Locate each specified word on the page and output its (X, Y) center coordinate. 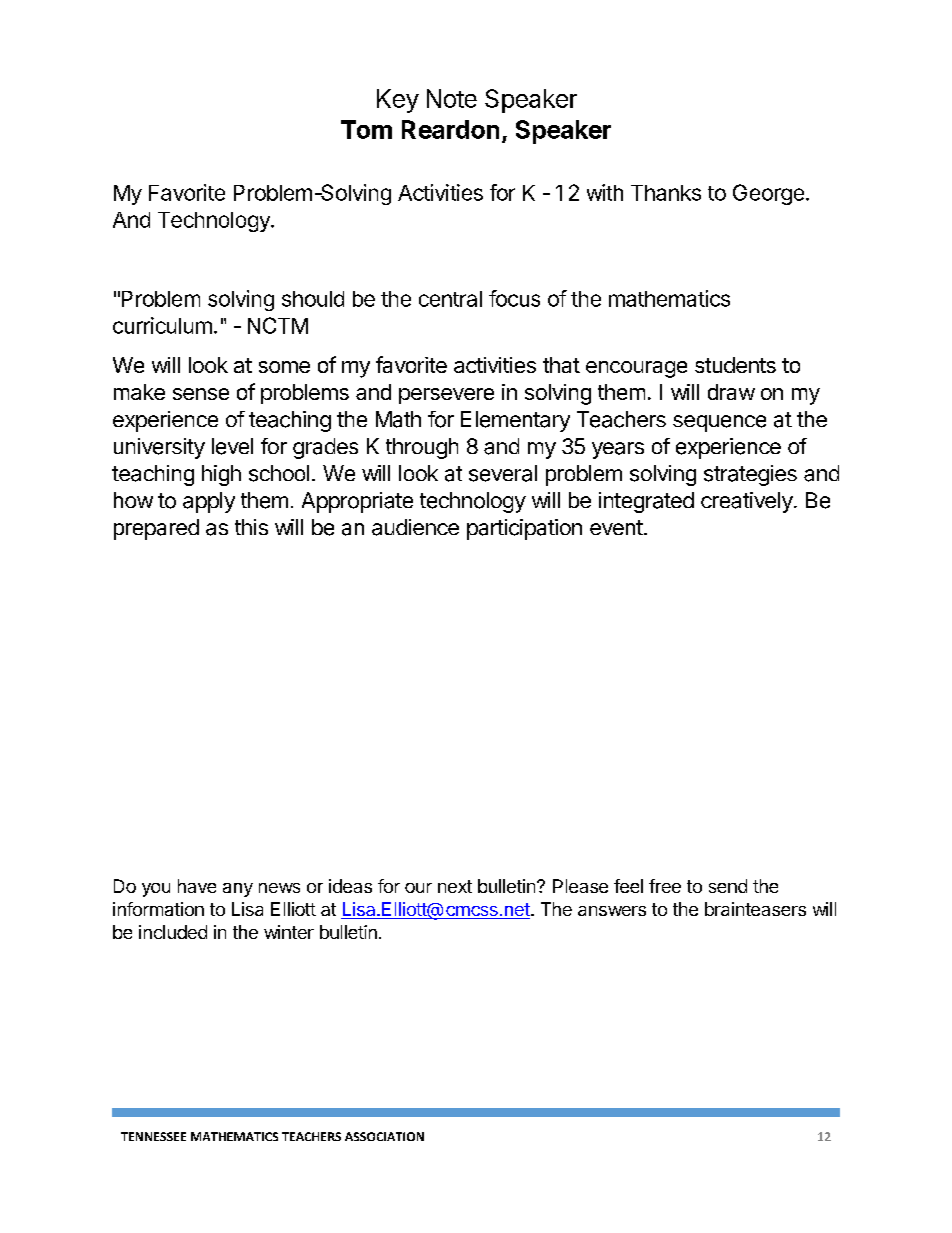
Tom (366, 129)
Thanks (666, 193)
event (616, 527)
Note (452, 98)
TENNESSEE (153, 1136)
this (251, 527)
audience (415, 527)
